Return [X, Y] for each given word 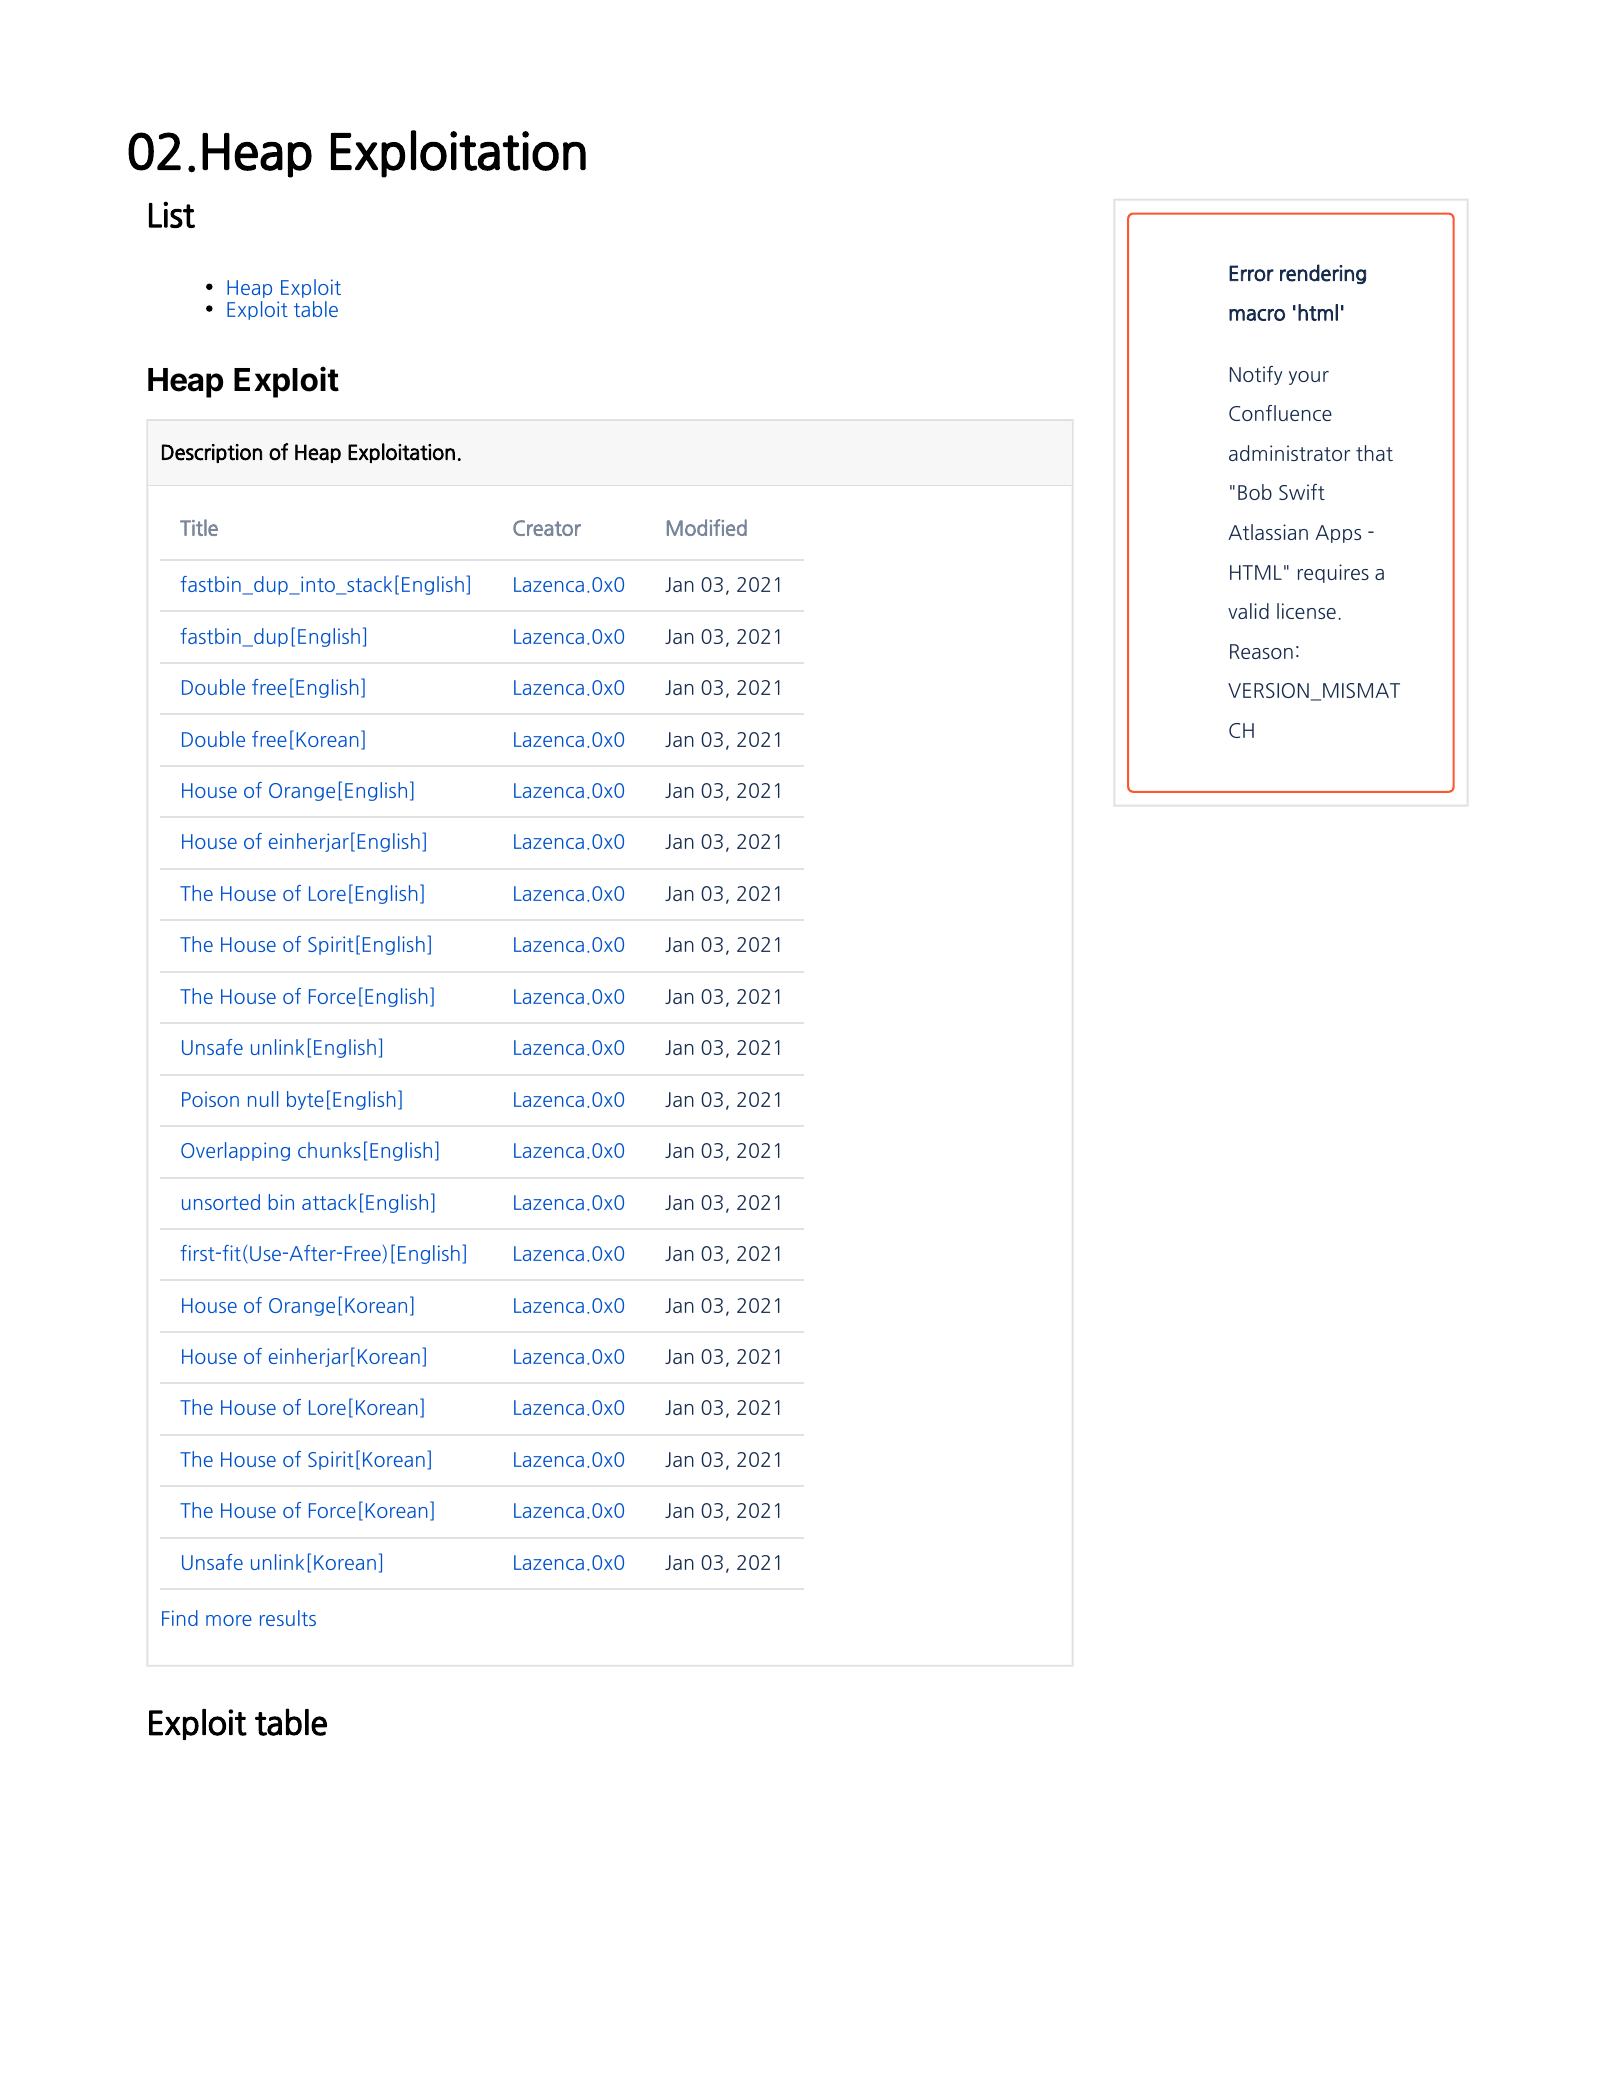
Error [1251, 273]
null [263, 1099]
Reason [1261, 651]
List [172, 214]
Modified [707, 527]
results [288, 1618]
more [229, 1620]
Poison [210, 1099]
